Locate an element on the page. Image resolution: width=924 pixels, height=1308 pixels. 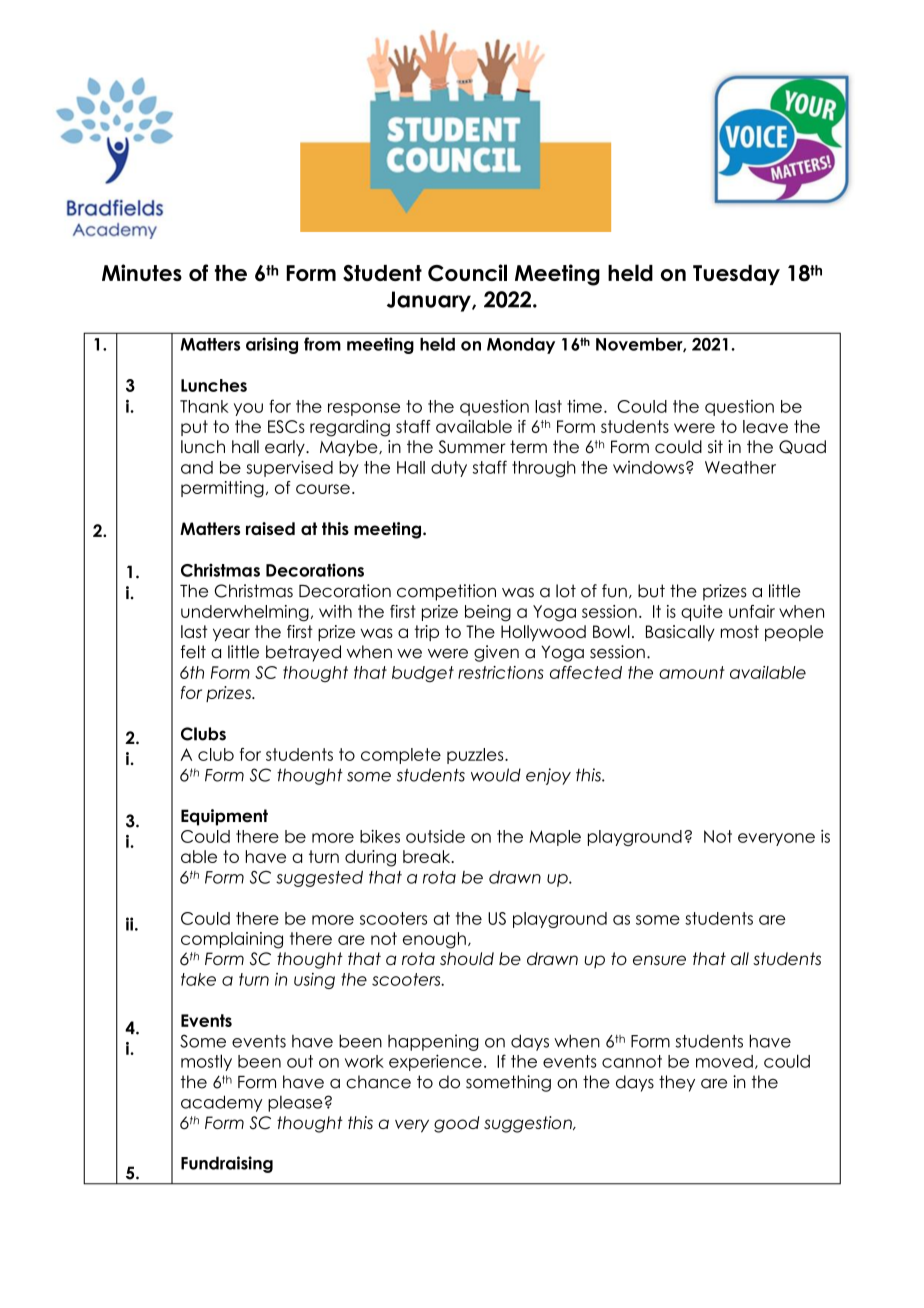
ensure is located at coordinates (659, 960).
